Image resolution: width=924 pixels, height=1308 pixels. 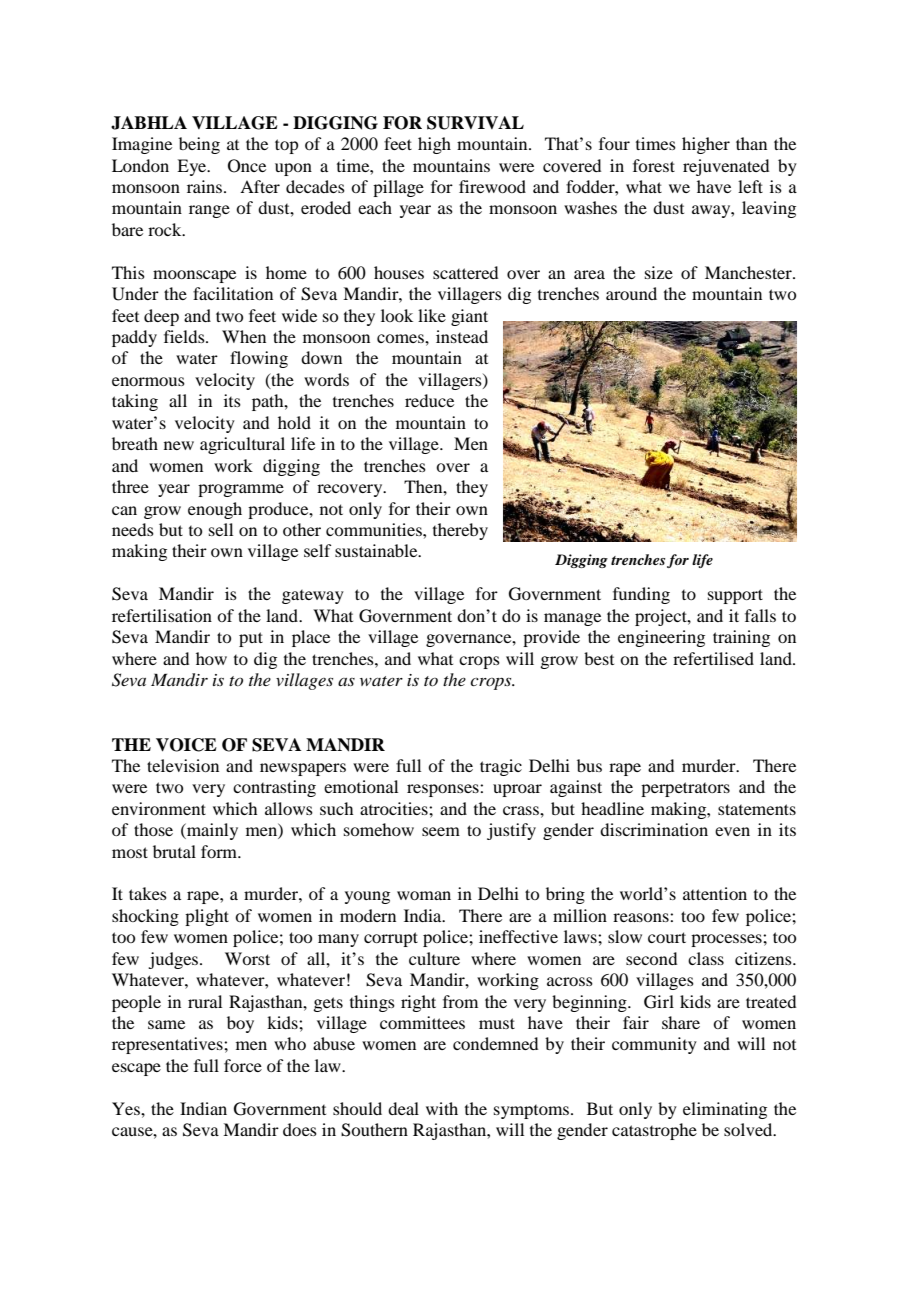 I want to click on rejuvenated, so click(x=726, y=167).
